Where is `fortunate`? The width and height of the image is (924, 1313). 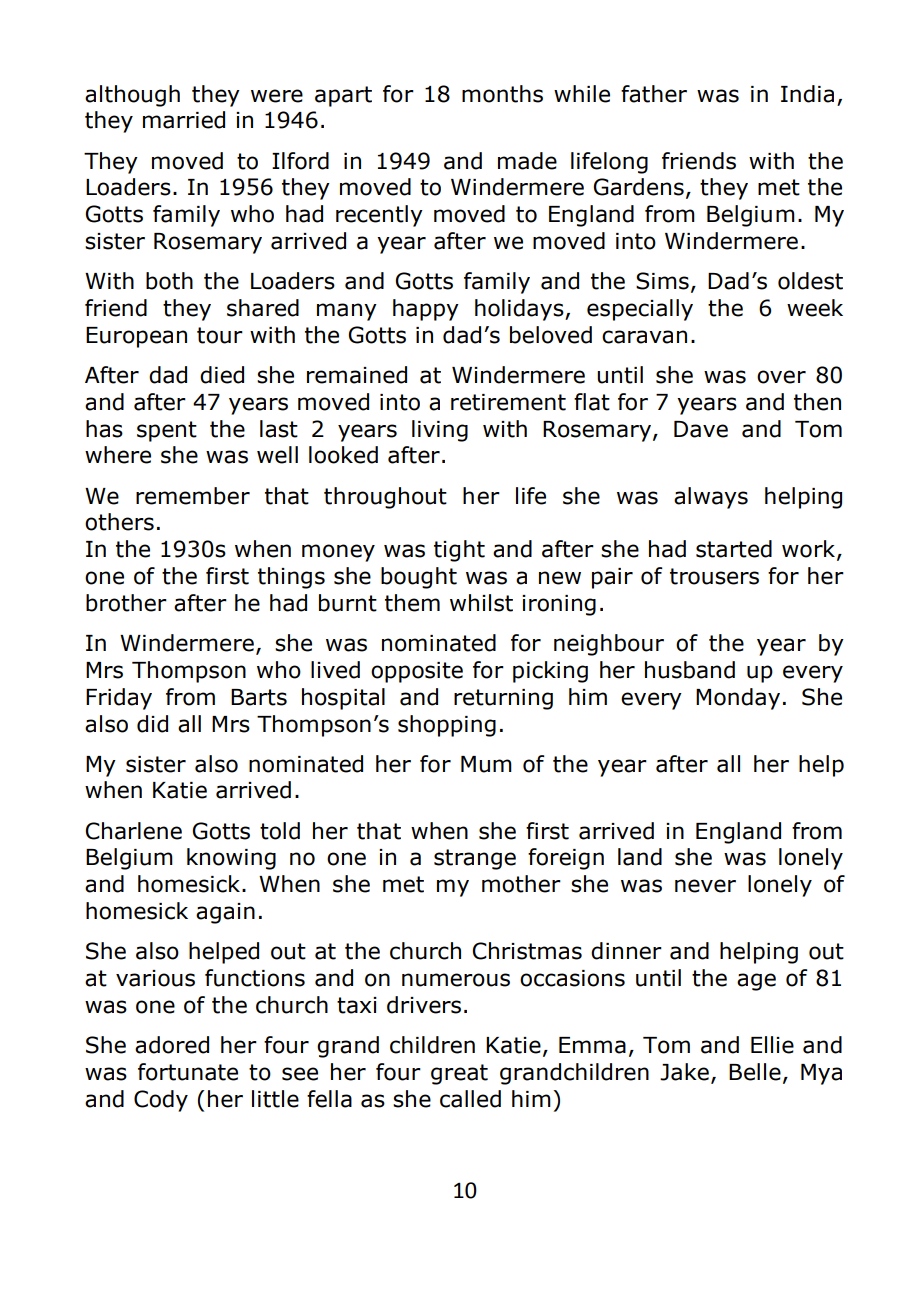 fortunate is located at coordinates (188, 1072).
